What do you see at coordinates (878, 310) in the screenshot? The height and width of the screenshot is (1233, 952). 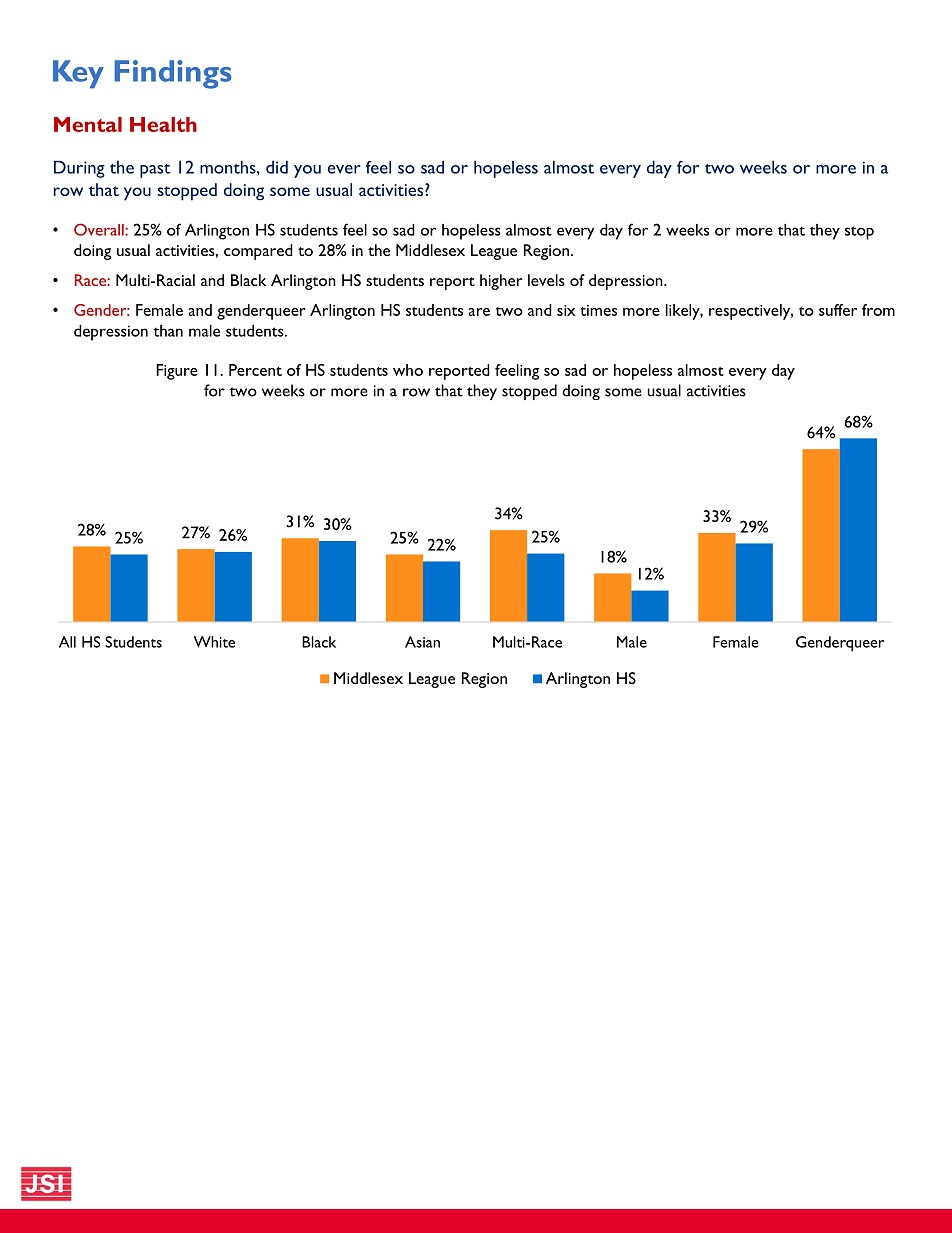 I see `from` at bounding box center [878, 310].
